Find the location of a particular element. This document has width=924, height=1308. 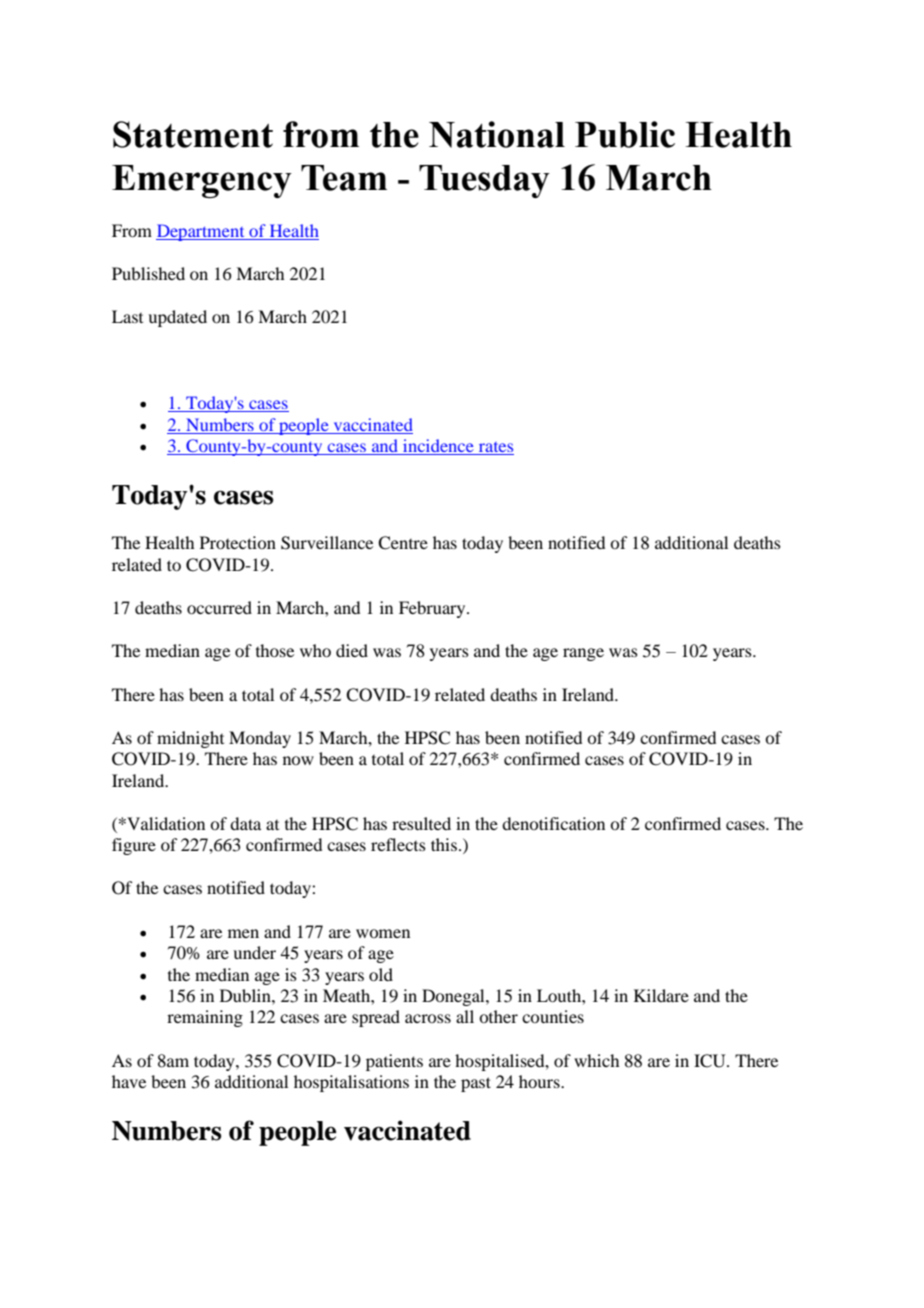

range is located at coordinates (583, 654).
